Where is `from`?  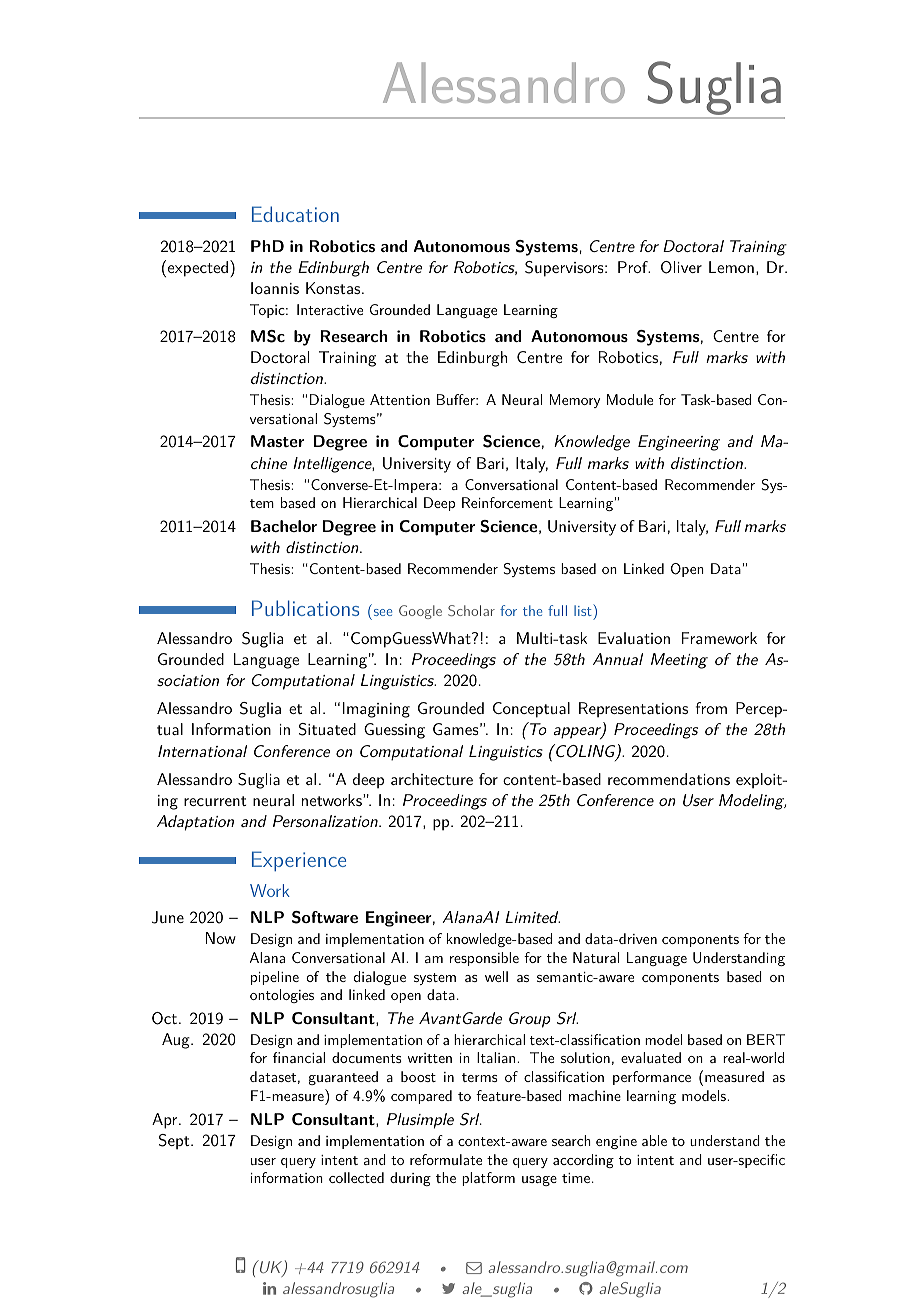
from is located at coordinates (711, 708).
